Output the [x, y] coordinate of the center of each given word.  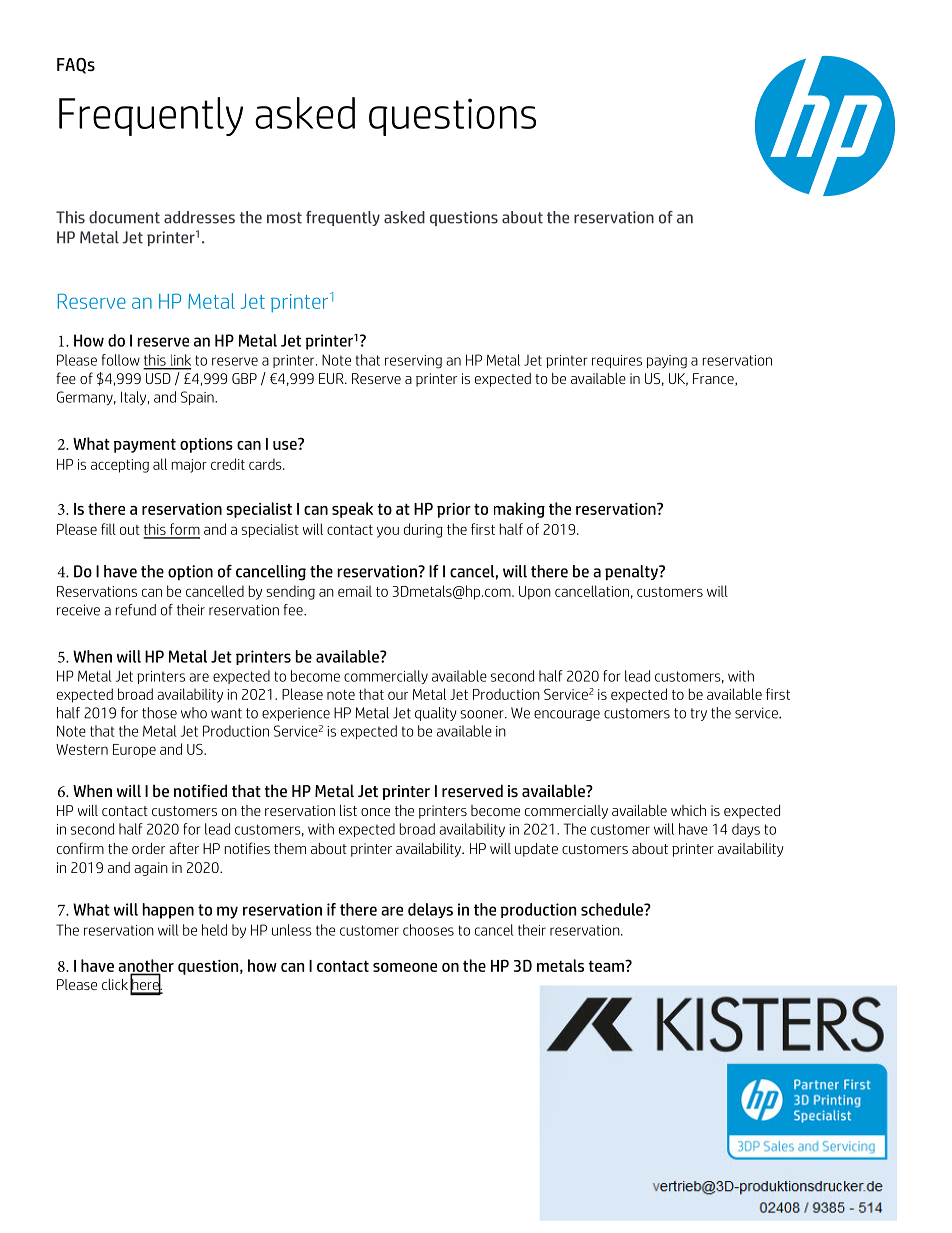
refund [136, 610]
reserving [413, 362]
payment [145, 445]
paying [667, 362]
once [375, 812]
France [714, 379]
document [124, 217]
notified [200, 790]
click [115, 984]
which [688, 810]
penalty [632, 572]
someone [405, 967]
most [284, 218]
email [355, 591]
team [607, 966]
